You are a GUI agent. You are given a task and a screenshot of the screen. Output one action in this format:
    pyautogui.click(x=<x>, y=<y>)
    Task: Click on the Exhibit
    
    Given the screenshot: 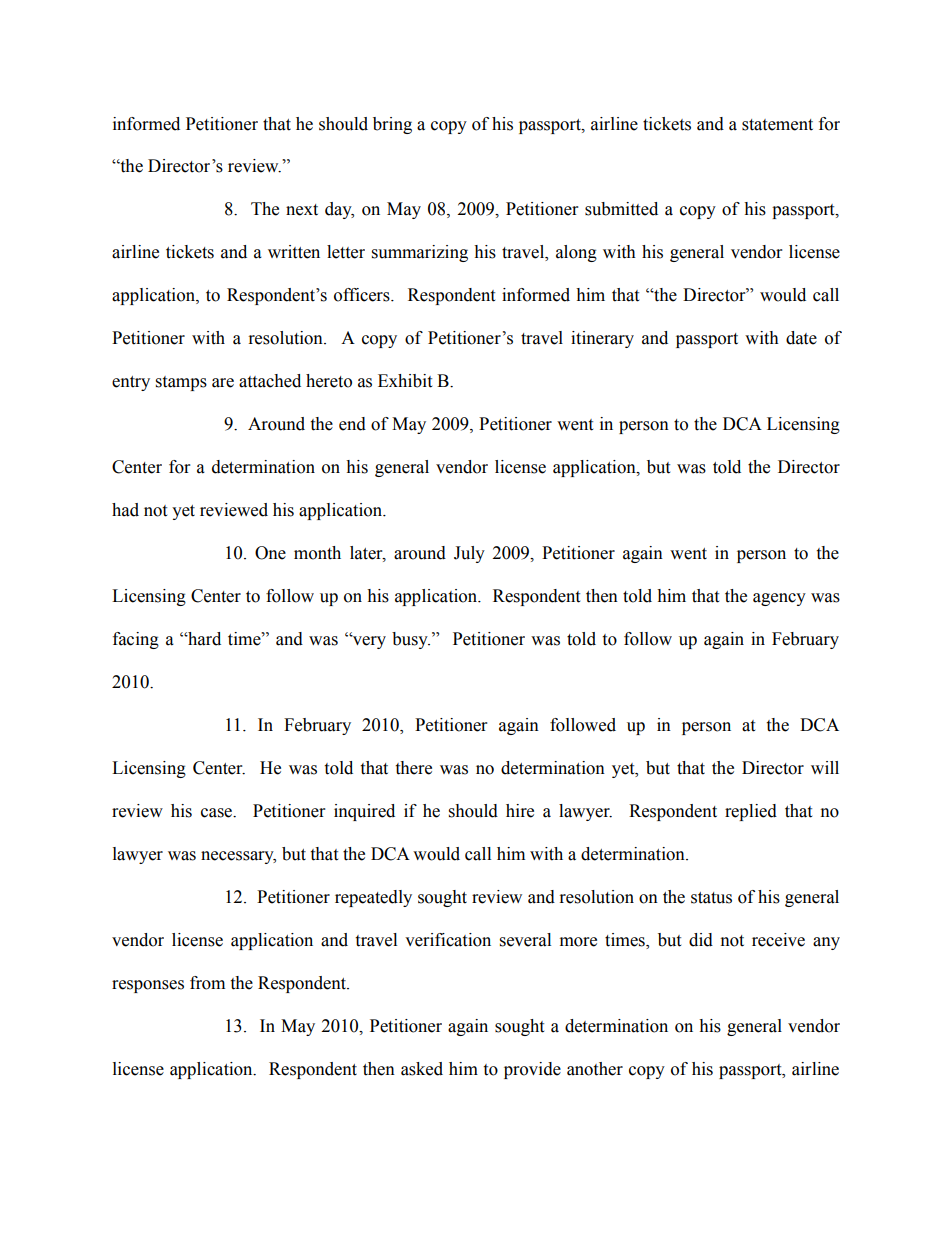 What is the action you would take?
    pyautogui.click(x=405, y=381)
